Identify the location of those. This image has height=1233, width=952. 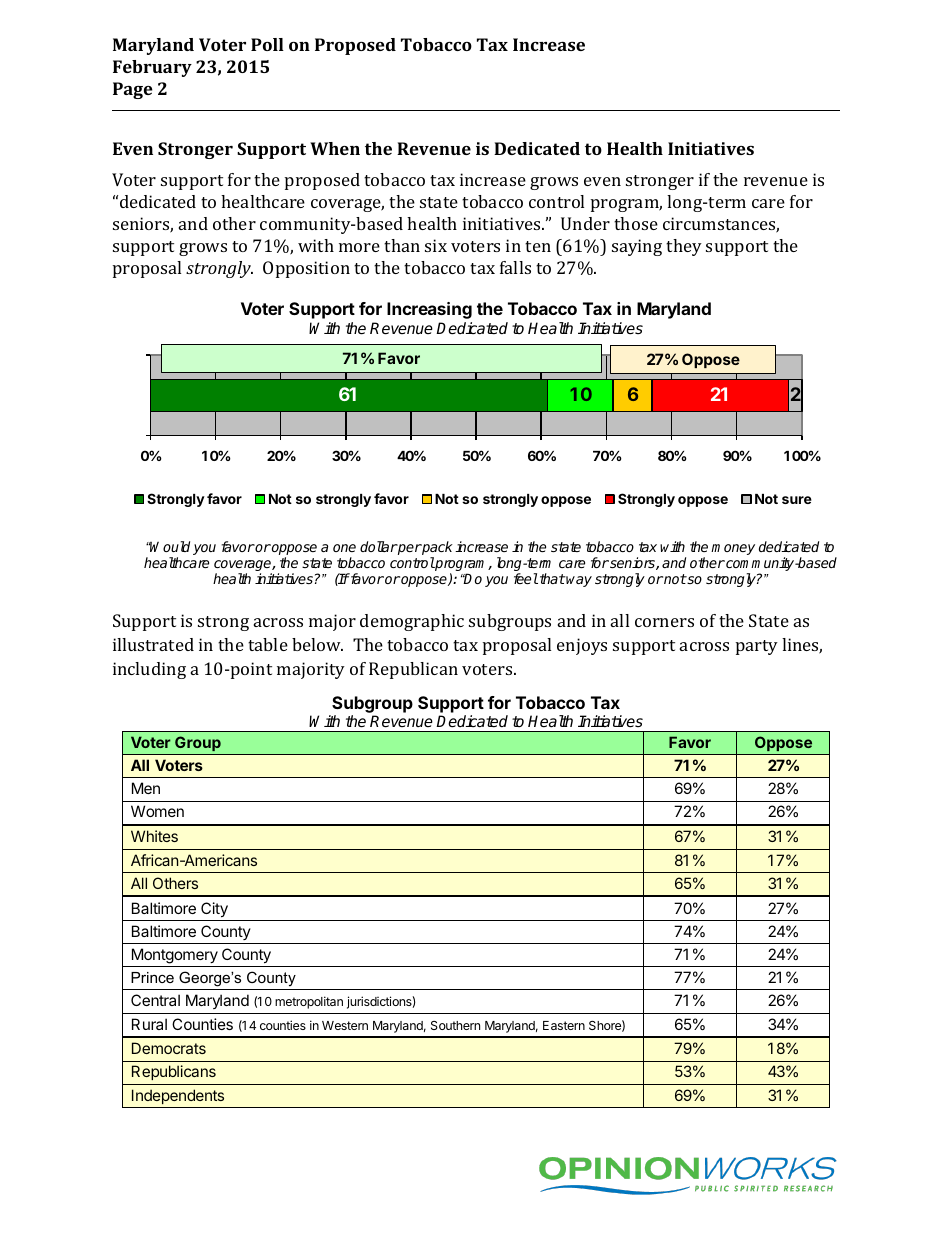
(636, 223).
